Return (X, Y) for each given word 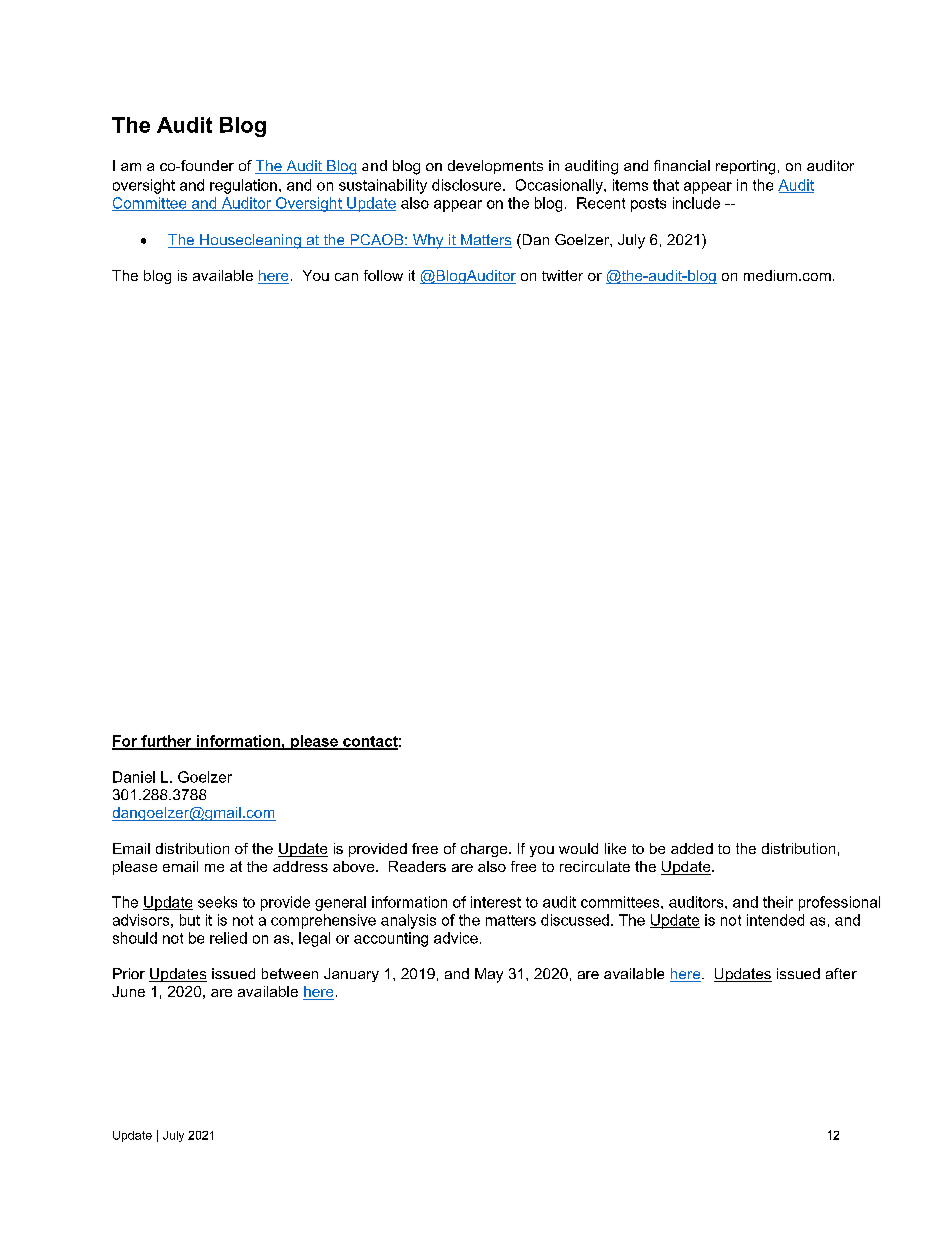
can (346, 277)
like (615, 848)
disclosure (468, 185)
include (696, 203)
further (166, 742)
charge (485, 850)
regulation (243, 186)
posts (648, 205)
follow (383, 275)
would (578, 848)
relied (228, 938)
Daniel (134, 777)
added (692, 848)
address (300, 866)
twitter (562, 275)
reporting (745, 167)
